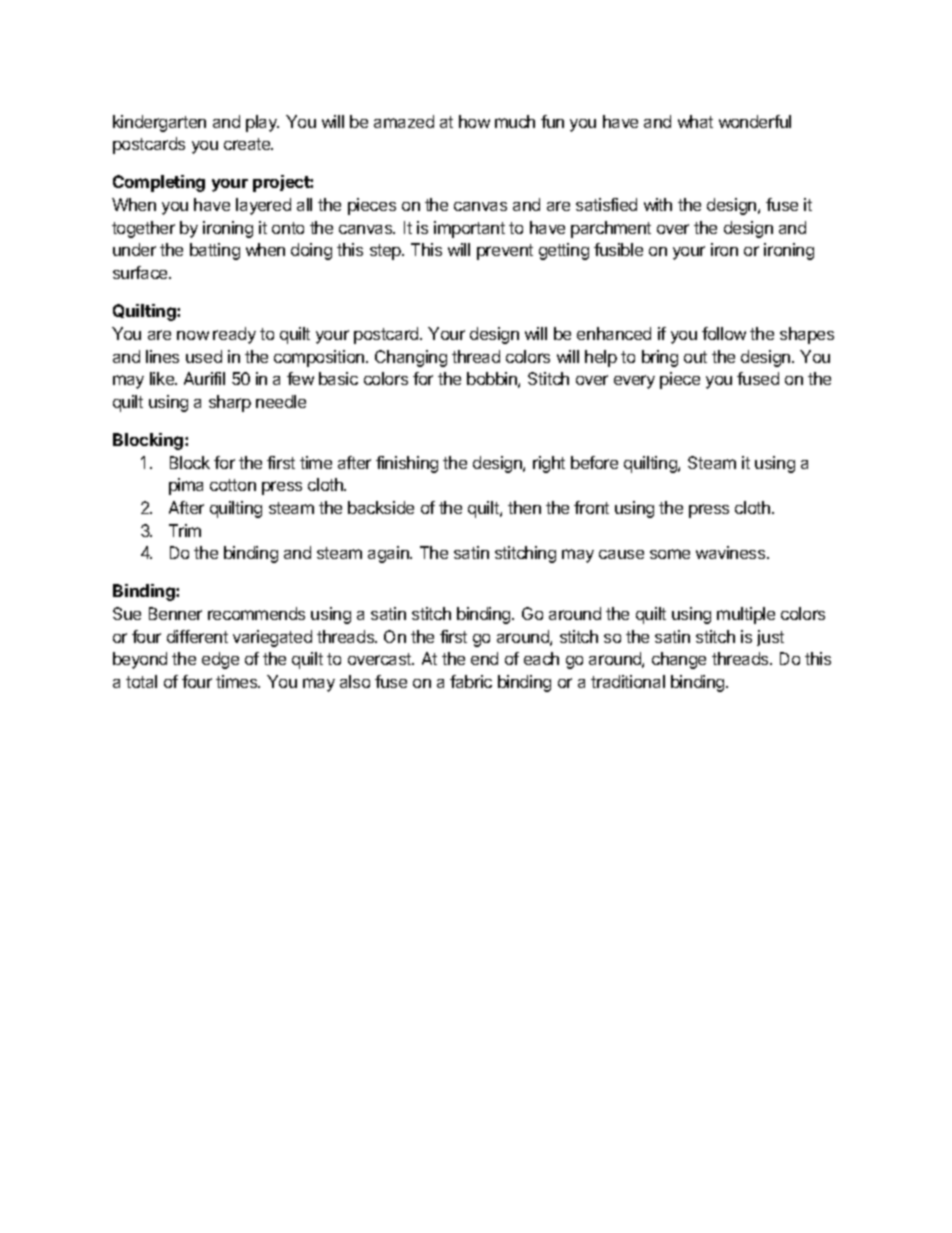 Image resolution: width=952 pixels, height=1233 pixels. I want to click on edge, so click(220, 660).
